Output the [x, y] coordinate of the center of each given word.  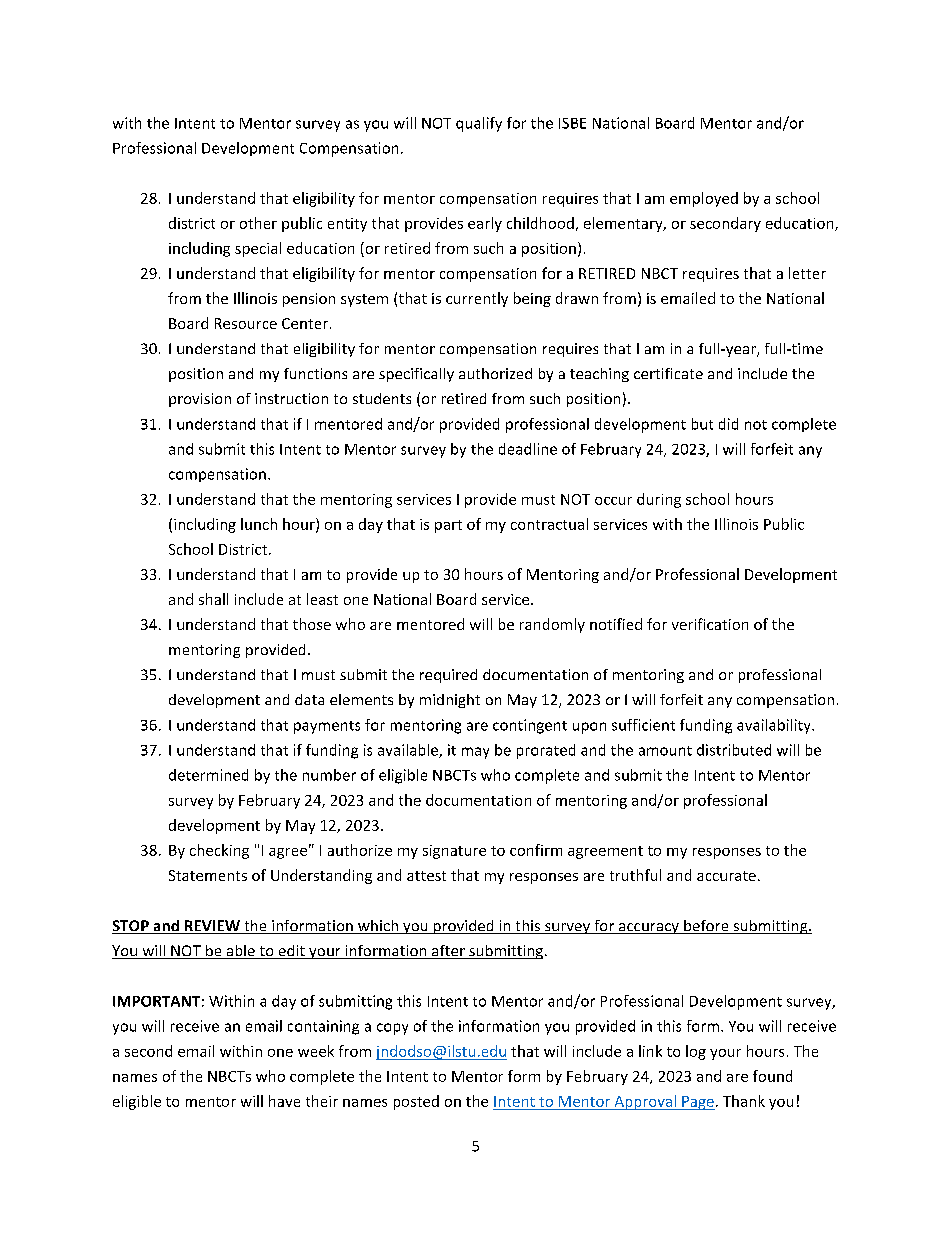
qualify [479, 124]
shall [213, 599]
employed [704, 199]
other [258, 223]
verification [710, 624]
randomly [552, 625]
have [284, 1101]
